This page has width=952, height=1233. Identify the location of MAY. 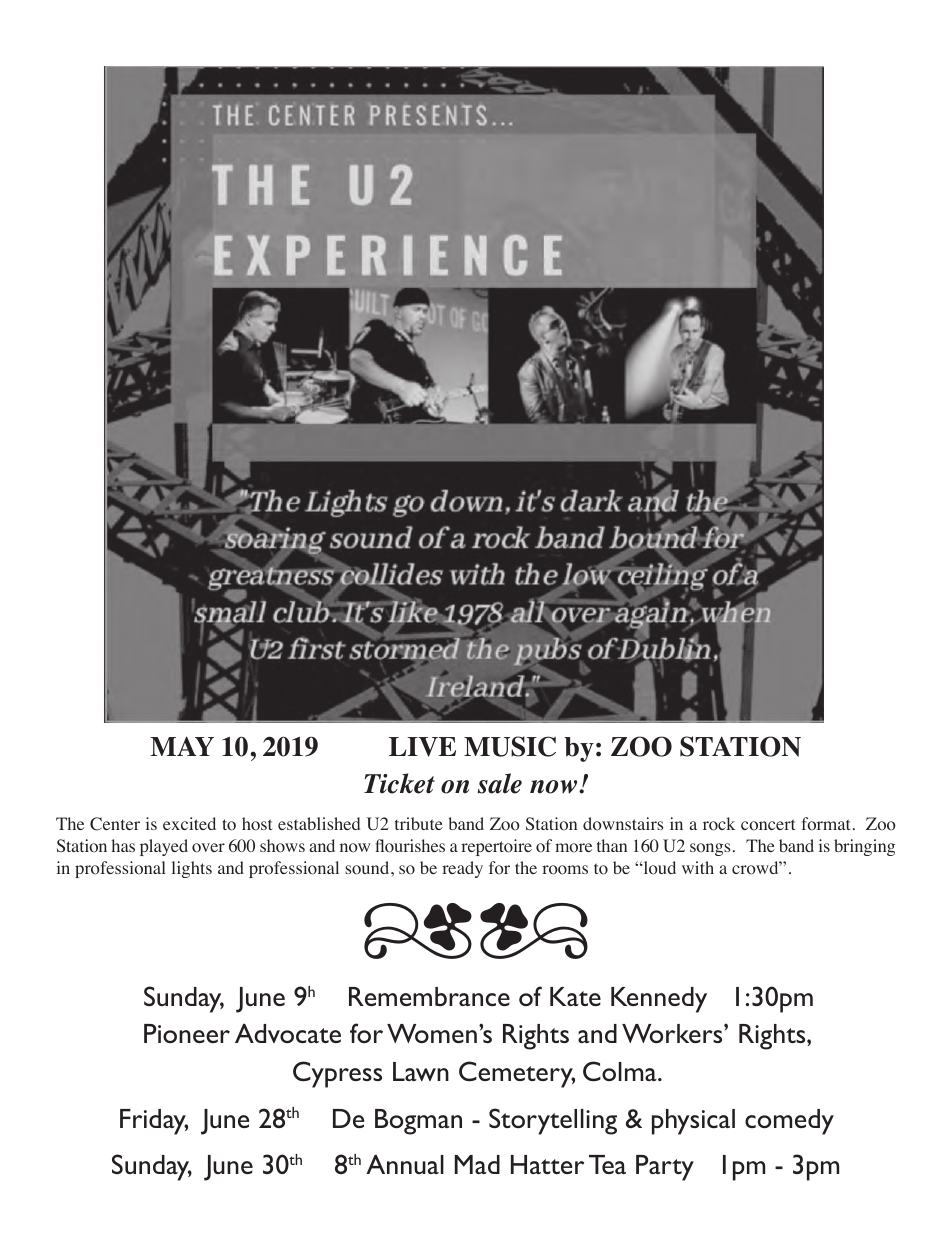
(182, 746).
